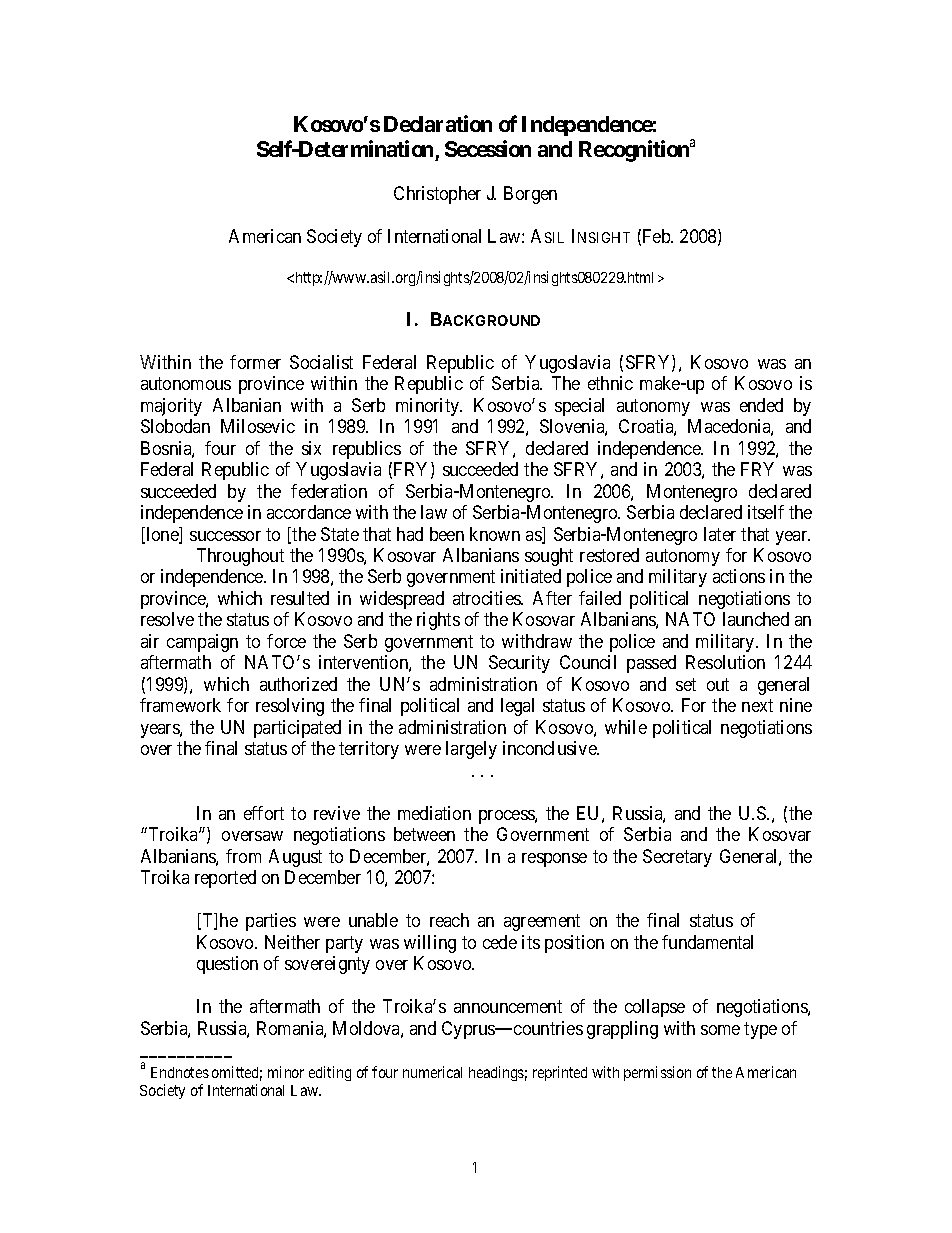  What do you see at coordinates (677, 858) in the screenshot?
I see `Secretary` at bounding box center [677, 858].
